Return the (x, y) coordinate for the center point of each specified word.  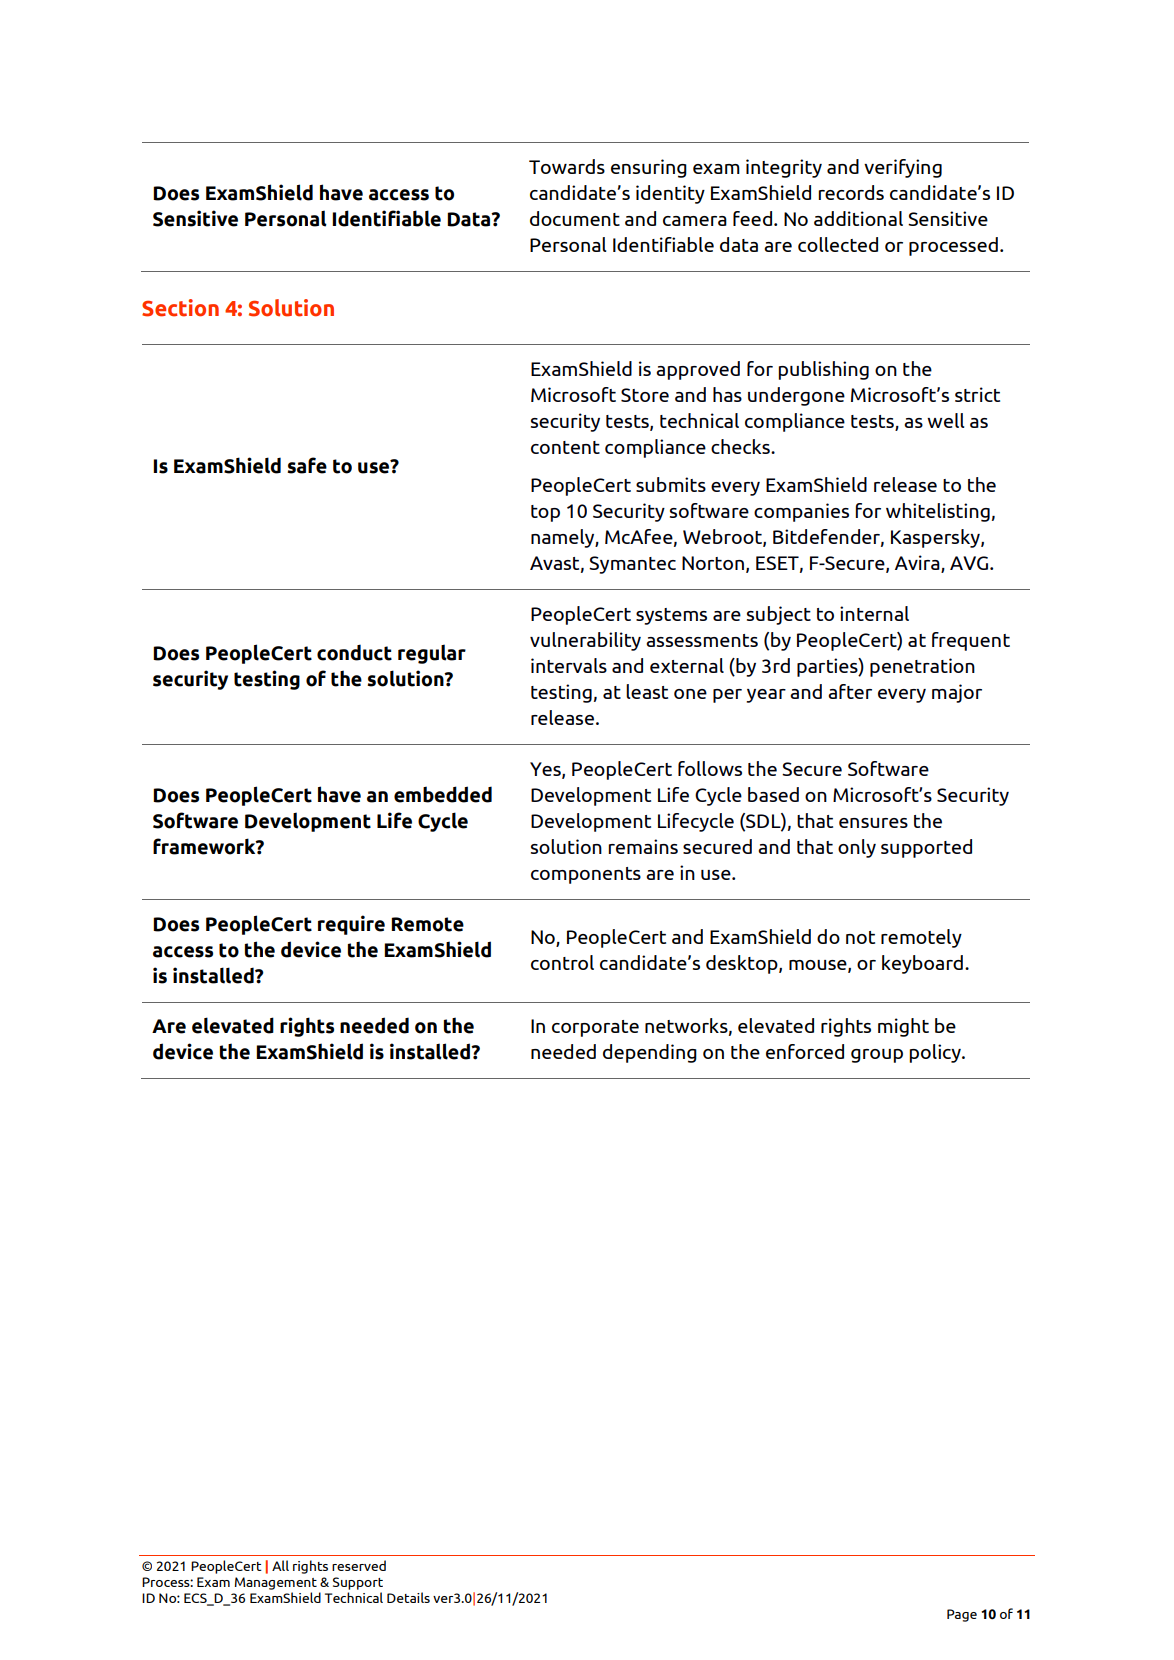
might (903, 1027)
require (351, 925)
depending (650, 1053)
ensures (873, 823)
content (565, 447)
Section (180, 308)
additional (858, 218)
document (575, 218)
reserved (359, 1565)
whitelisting (938, 512)
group (877, 1056)
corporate (595, 1028)
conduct (354, 652)
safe (307, 465)
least (647, 691)
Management (276, 1583)
